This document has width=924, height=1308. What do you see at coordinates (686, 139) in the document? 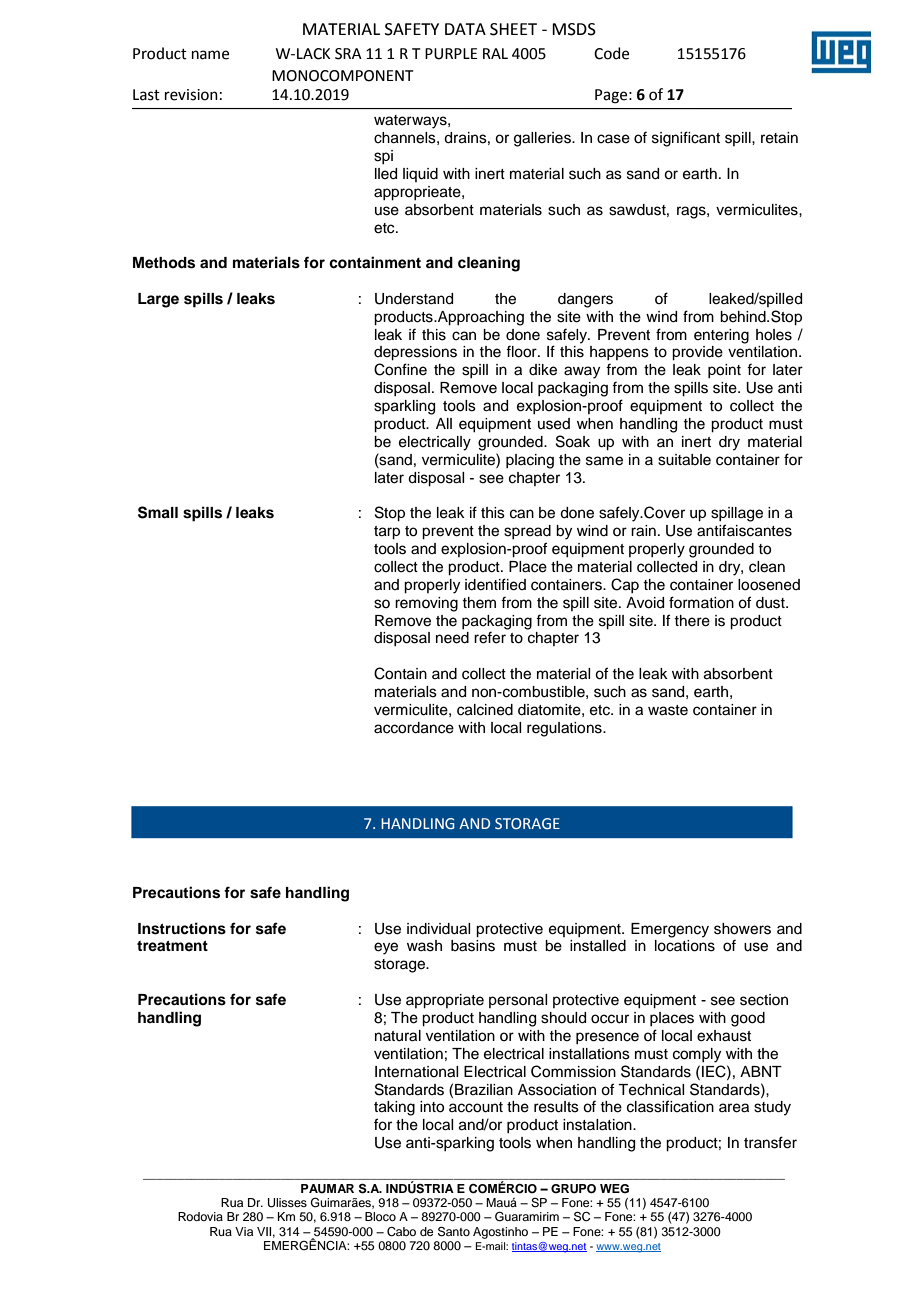
I see `significant` at bounding box center [686, 139].
